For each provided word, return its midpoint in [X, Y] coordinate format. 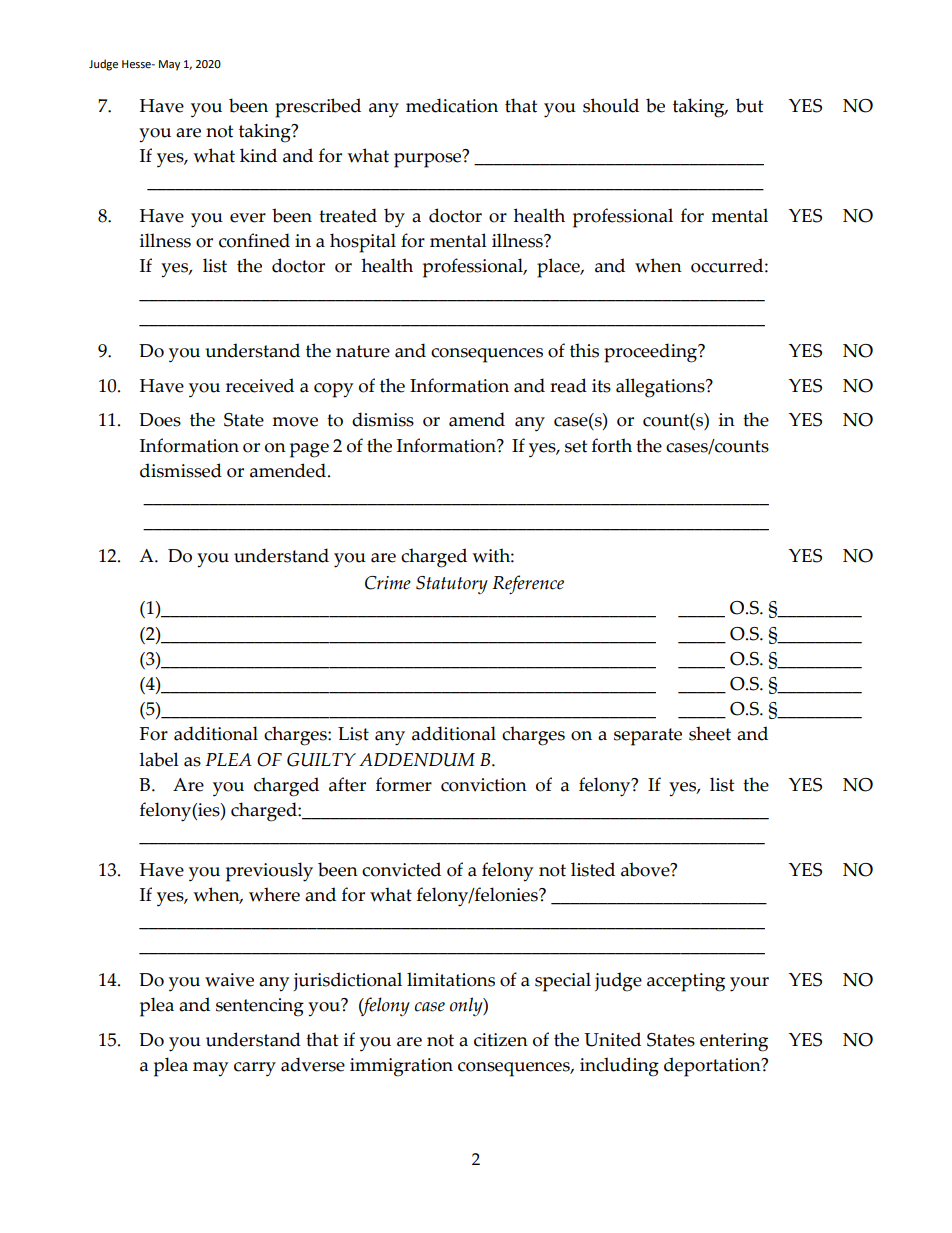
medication [452, 105]
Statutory [452, 585]
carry [255, 1069]
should [611, 105]
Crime [388, 583]
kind [258, 155]
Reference [528, 584]
